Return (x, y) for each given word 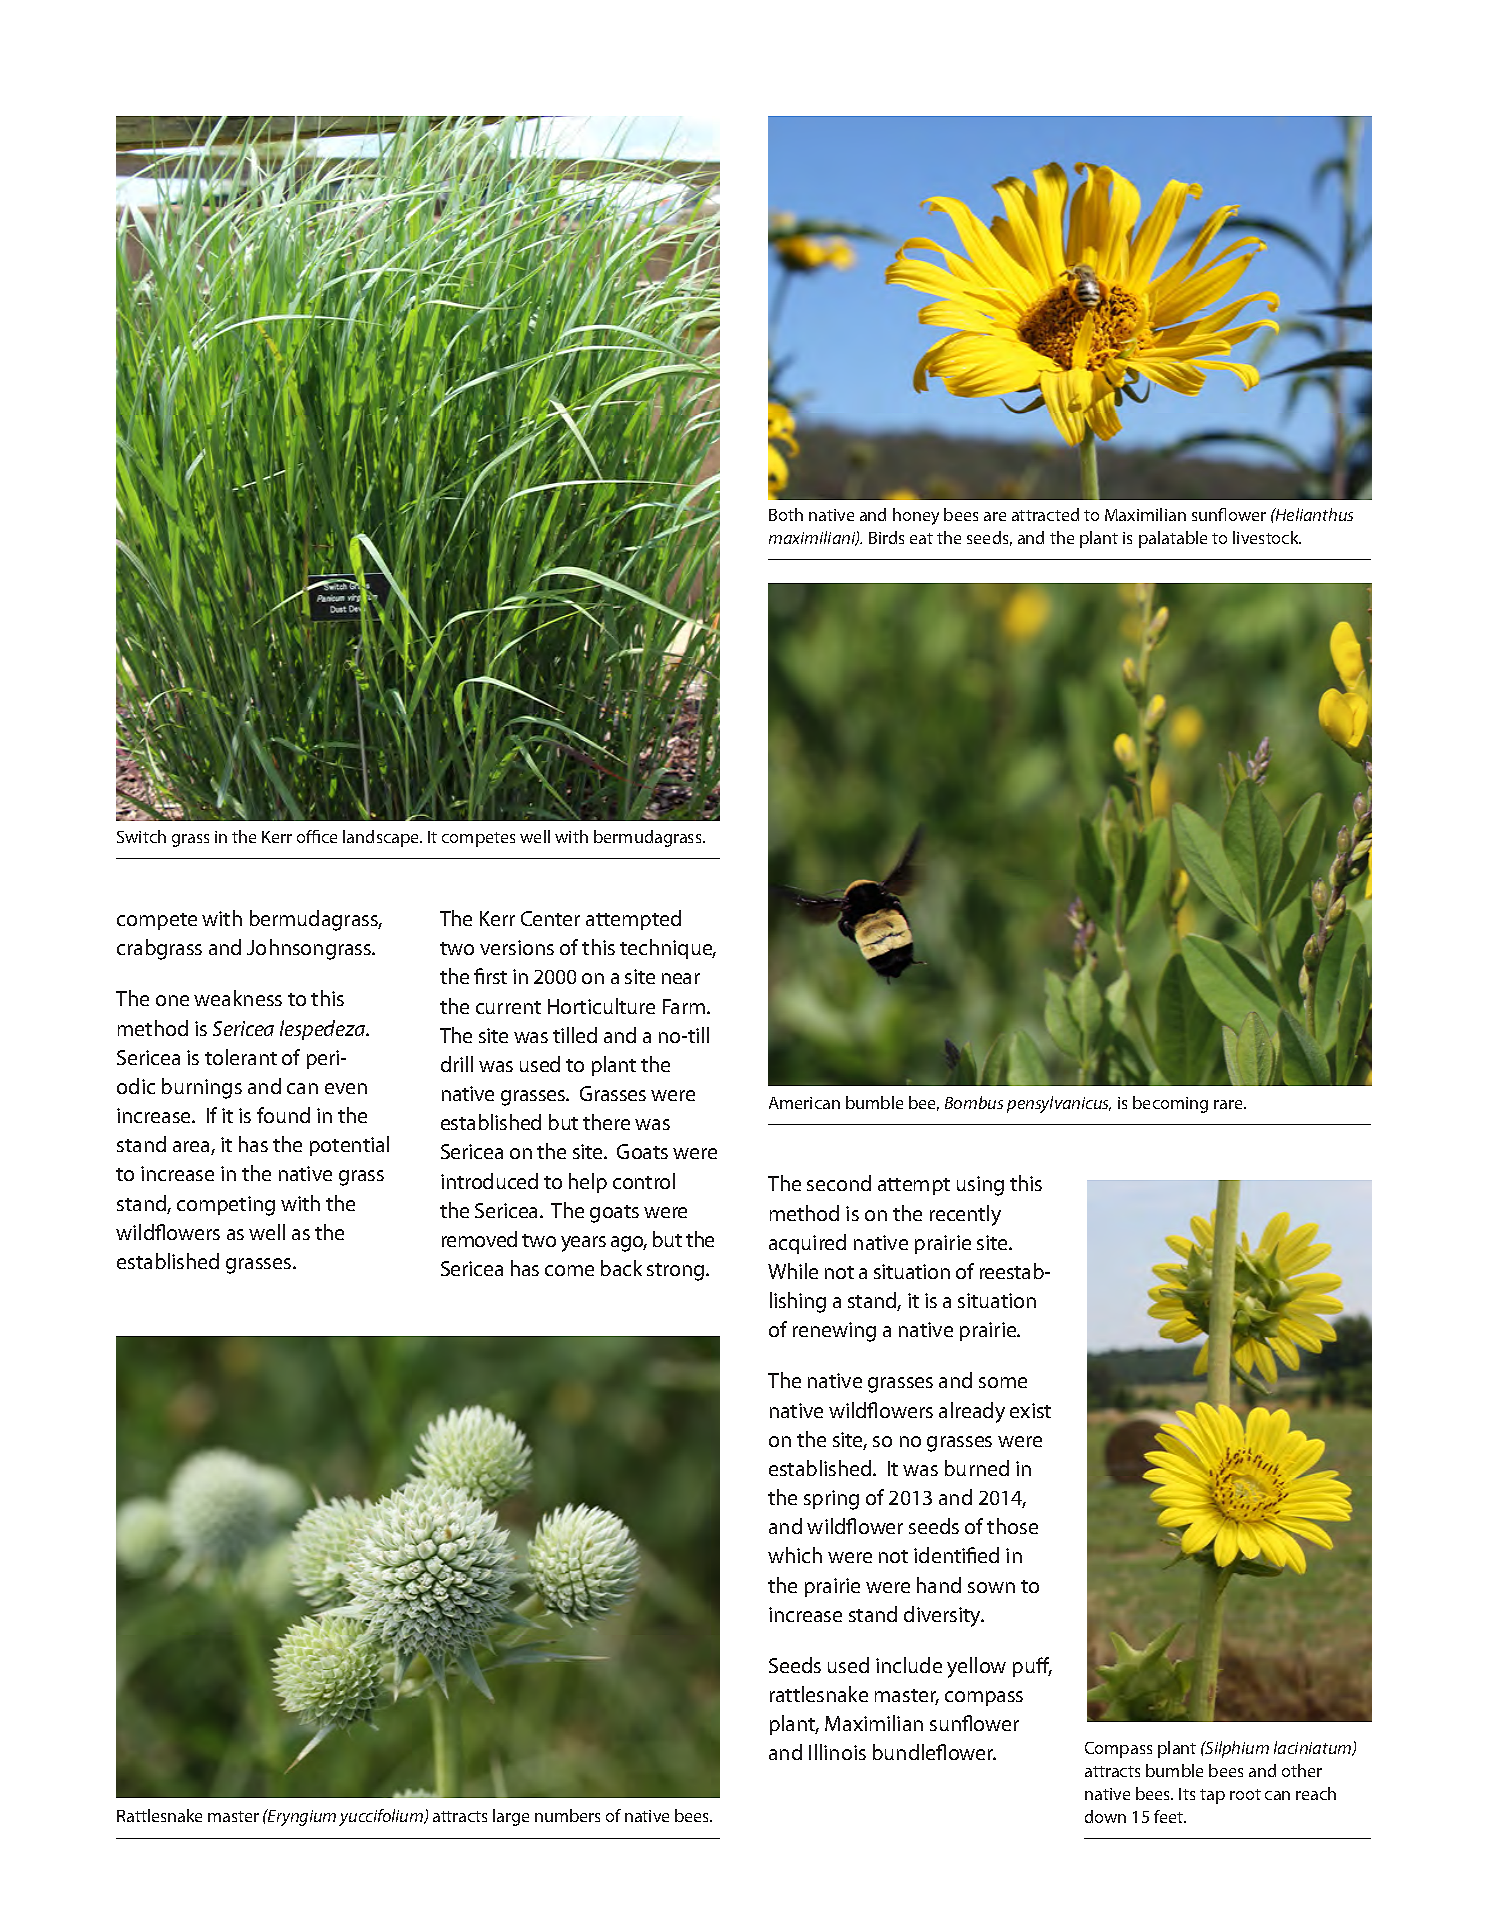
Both (786, 514)
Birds (886, 537)
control (644, 1181)
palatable (1173, 539)
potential (349, 1146)
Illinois (837, 1752)
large (511, 1817)
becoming (1170, 1104)
